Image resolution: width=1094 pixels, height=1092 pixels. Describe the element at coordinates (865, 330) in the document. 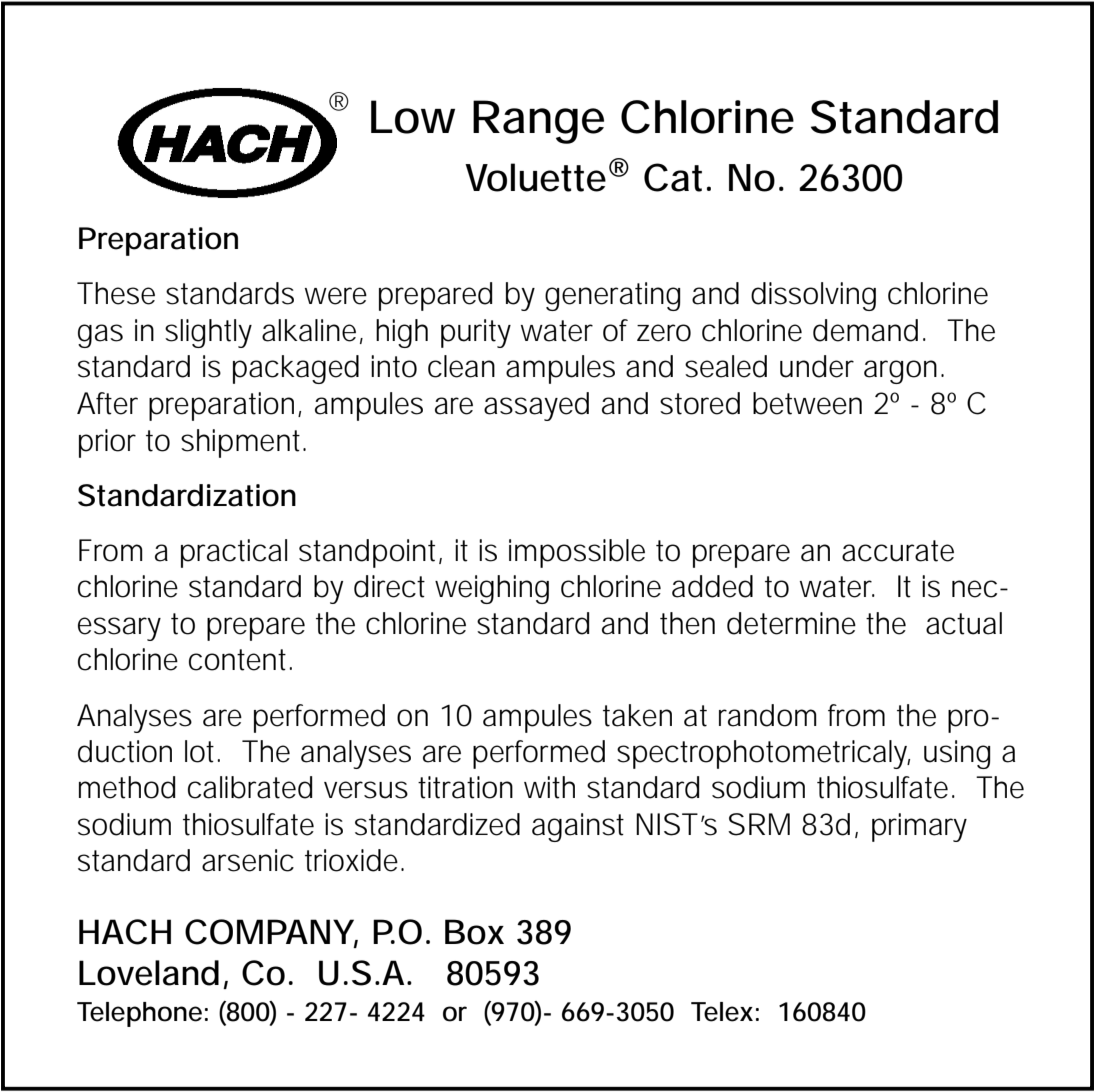

I see `demand` at that location.
